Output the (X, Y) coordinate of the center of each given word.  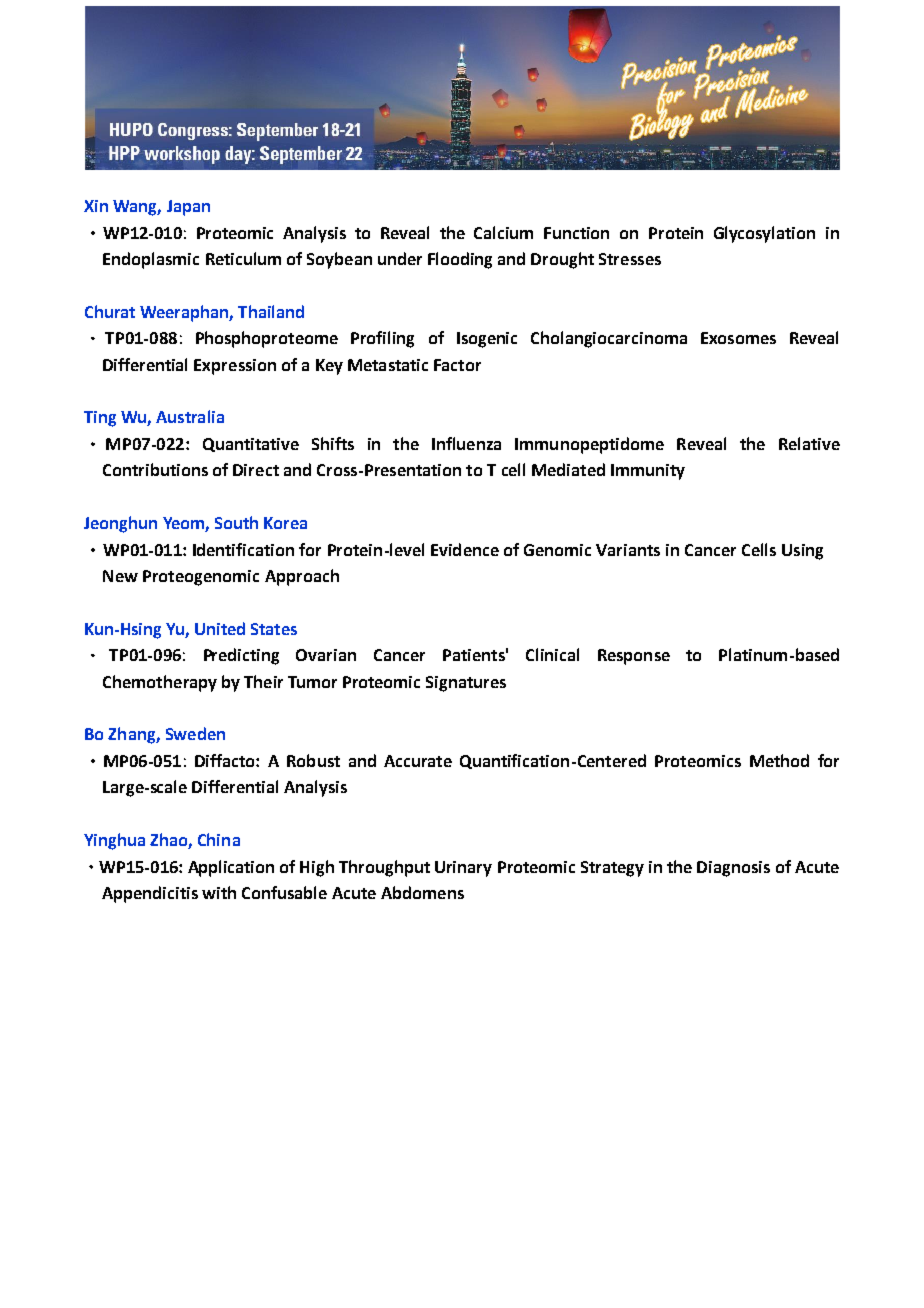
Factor (457, 365)
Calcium (503, 232)
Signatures (466, 684)
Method (779, 760)
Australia (190, 416)
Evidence (465, 549)
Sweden (195, 733)
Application (231, 868)
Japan (188, 208)
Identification (243, 549)
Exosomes (738, 338)
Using (802, 552)
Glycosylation (764, 234)
